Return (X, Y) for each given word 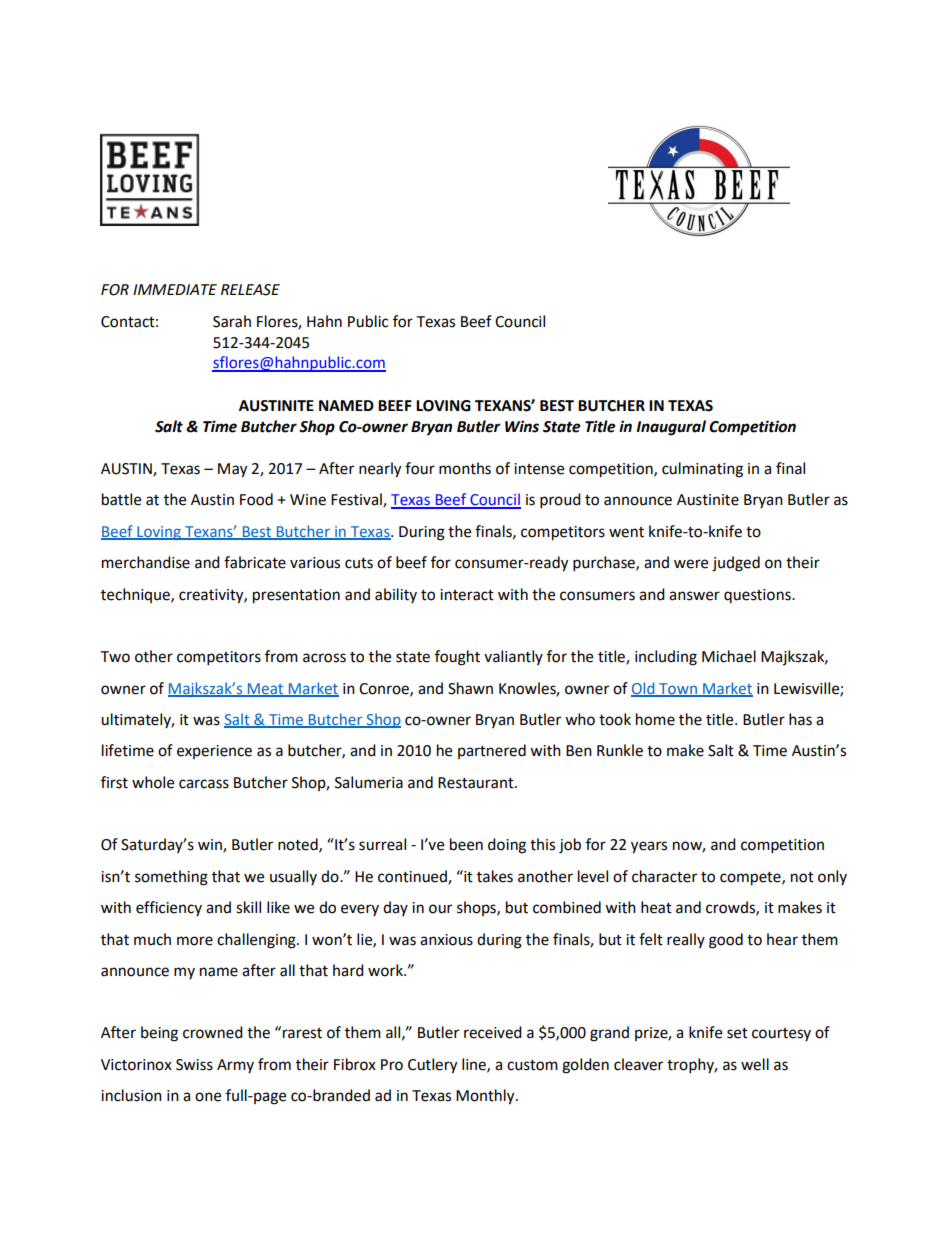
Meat (266, 689)
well (755, 1064)
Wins (522, 426)
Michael (729, 656)
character (664, 876)
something (171, 878)
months (465, 468)
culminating (702, 470)
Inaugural (671, 428)
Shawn (470, 688)
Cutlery (432, 1066)
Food (256, 499)
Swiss (194, 1065)
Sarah (232, 321)
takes (495, 876)
